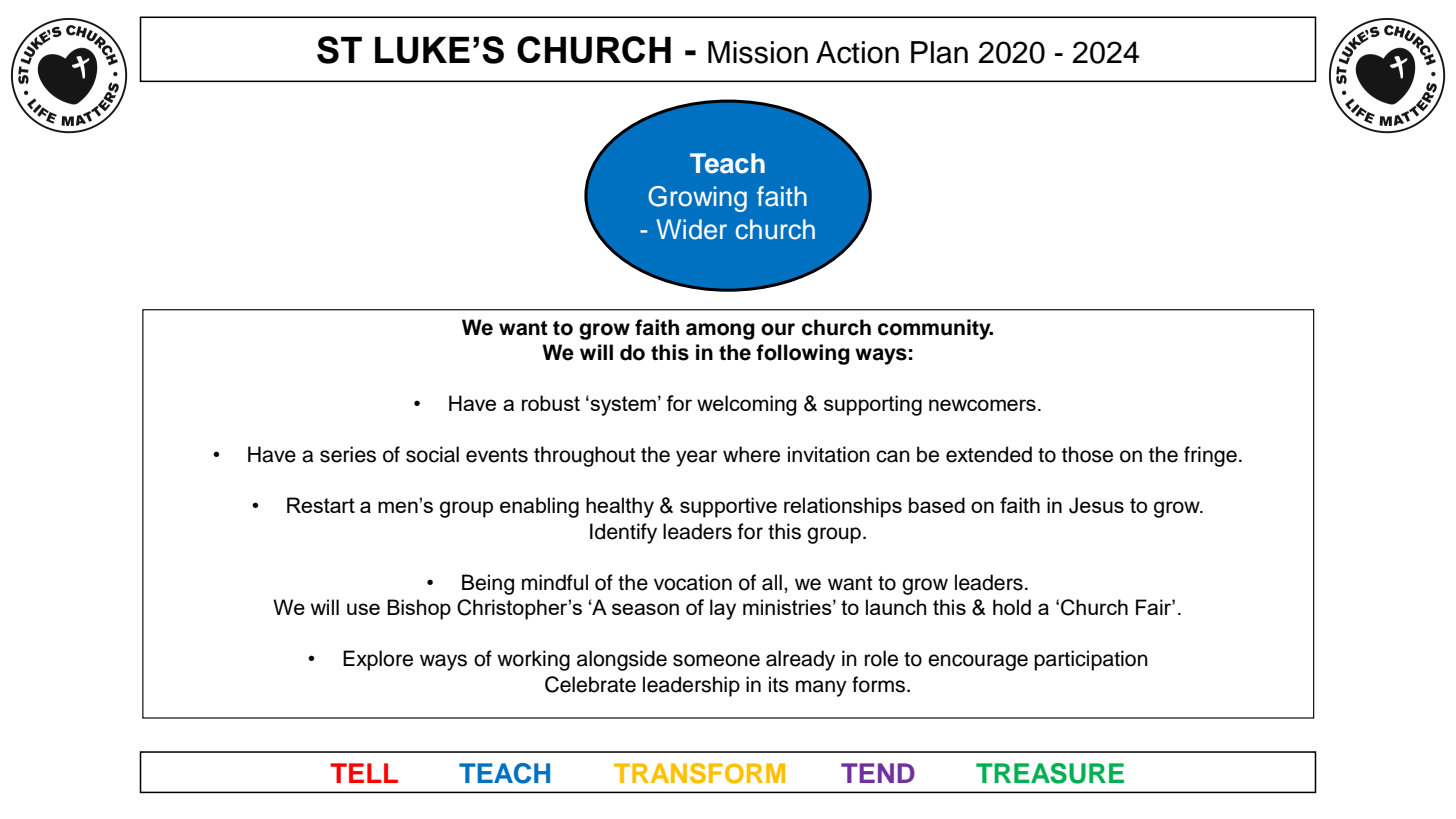 The width and height of the page is (1456, 819). Describe the element at coordinates (939, 52) in the page. I see `Plan` at that location.
